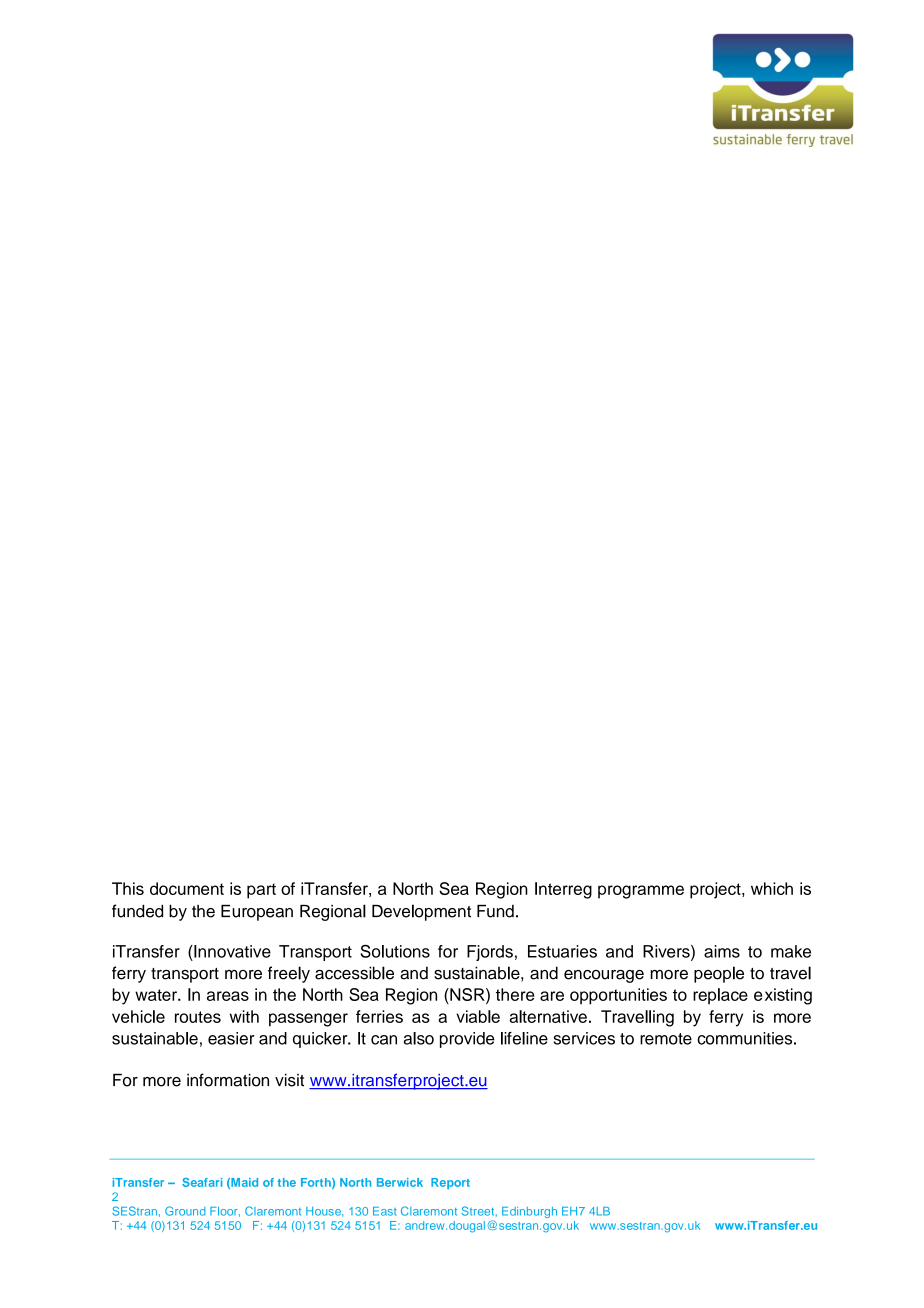  I want to click on document, so click(187, 888).
